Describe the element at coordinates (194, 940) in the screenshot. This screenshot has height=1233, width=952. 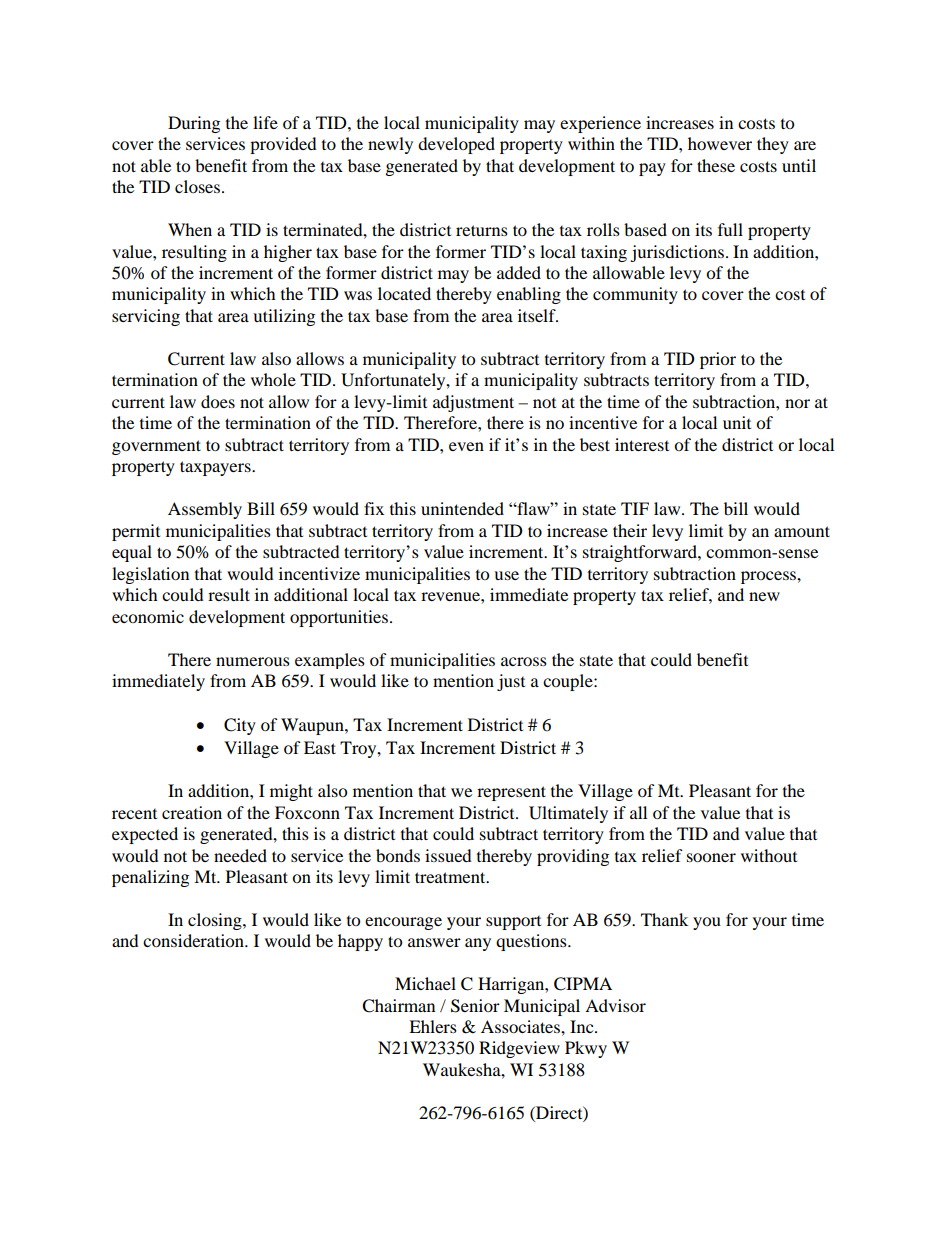
I see `consideration` at that location.
